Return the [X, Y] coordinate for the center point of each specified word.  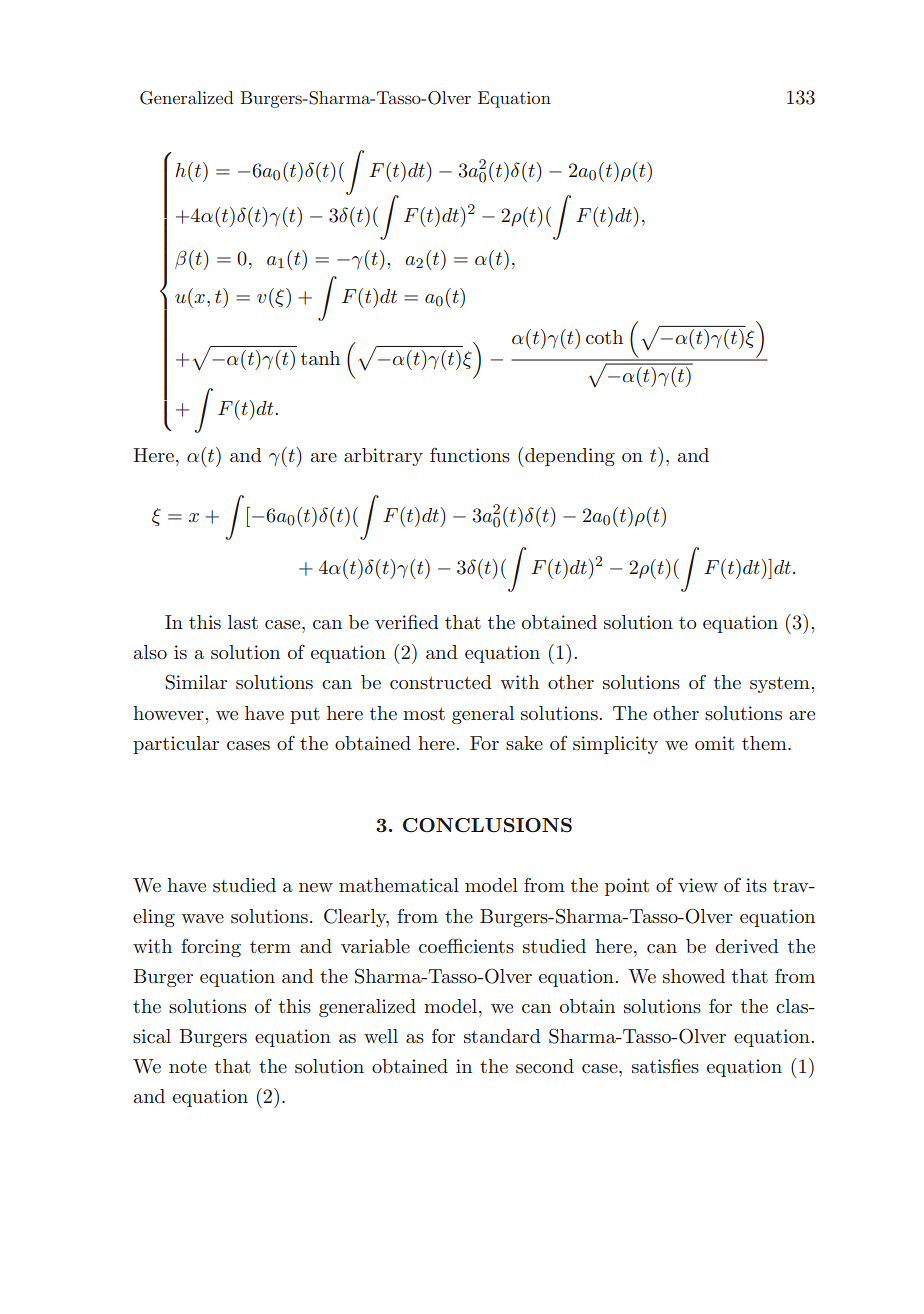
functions [470, 455]
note [188, 1067]
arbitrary [383, 457]
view [698, 885]
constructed [441, 682]
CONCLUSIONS [487, 825]
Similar [196, 682]
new [316, 887]
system [781, 684]
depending [570, 457]
